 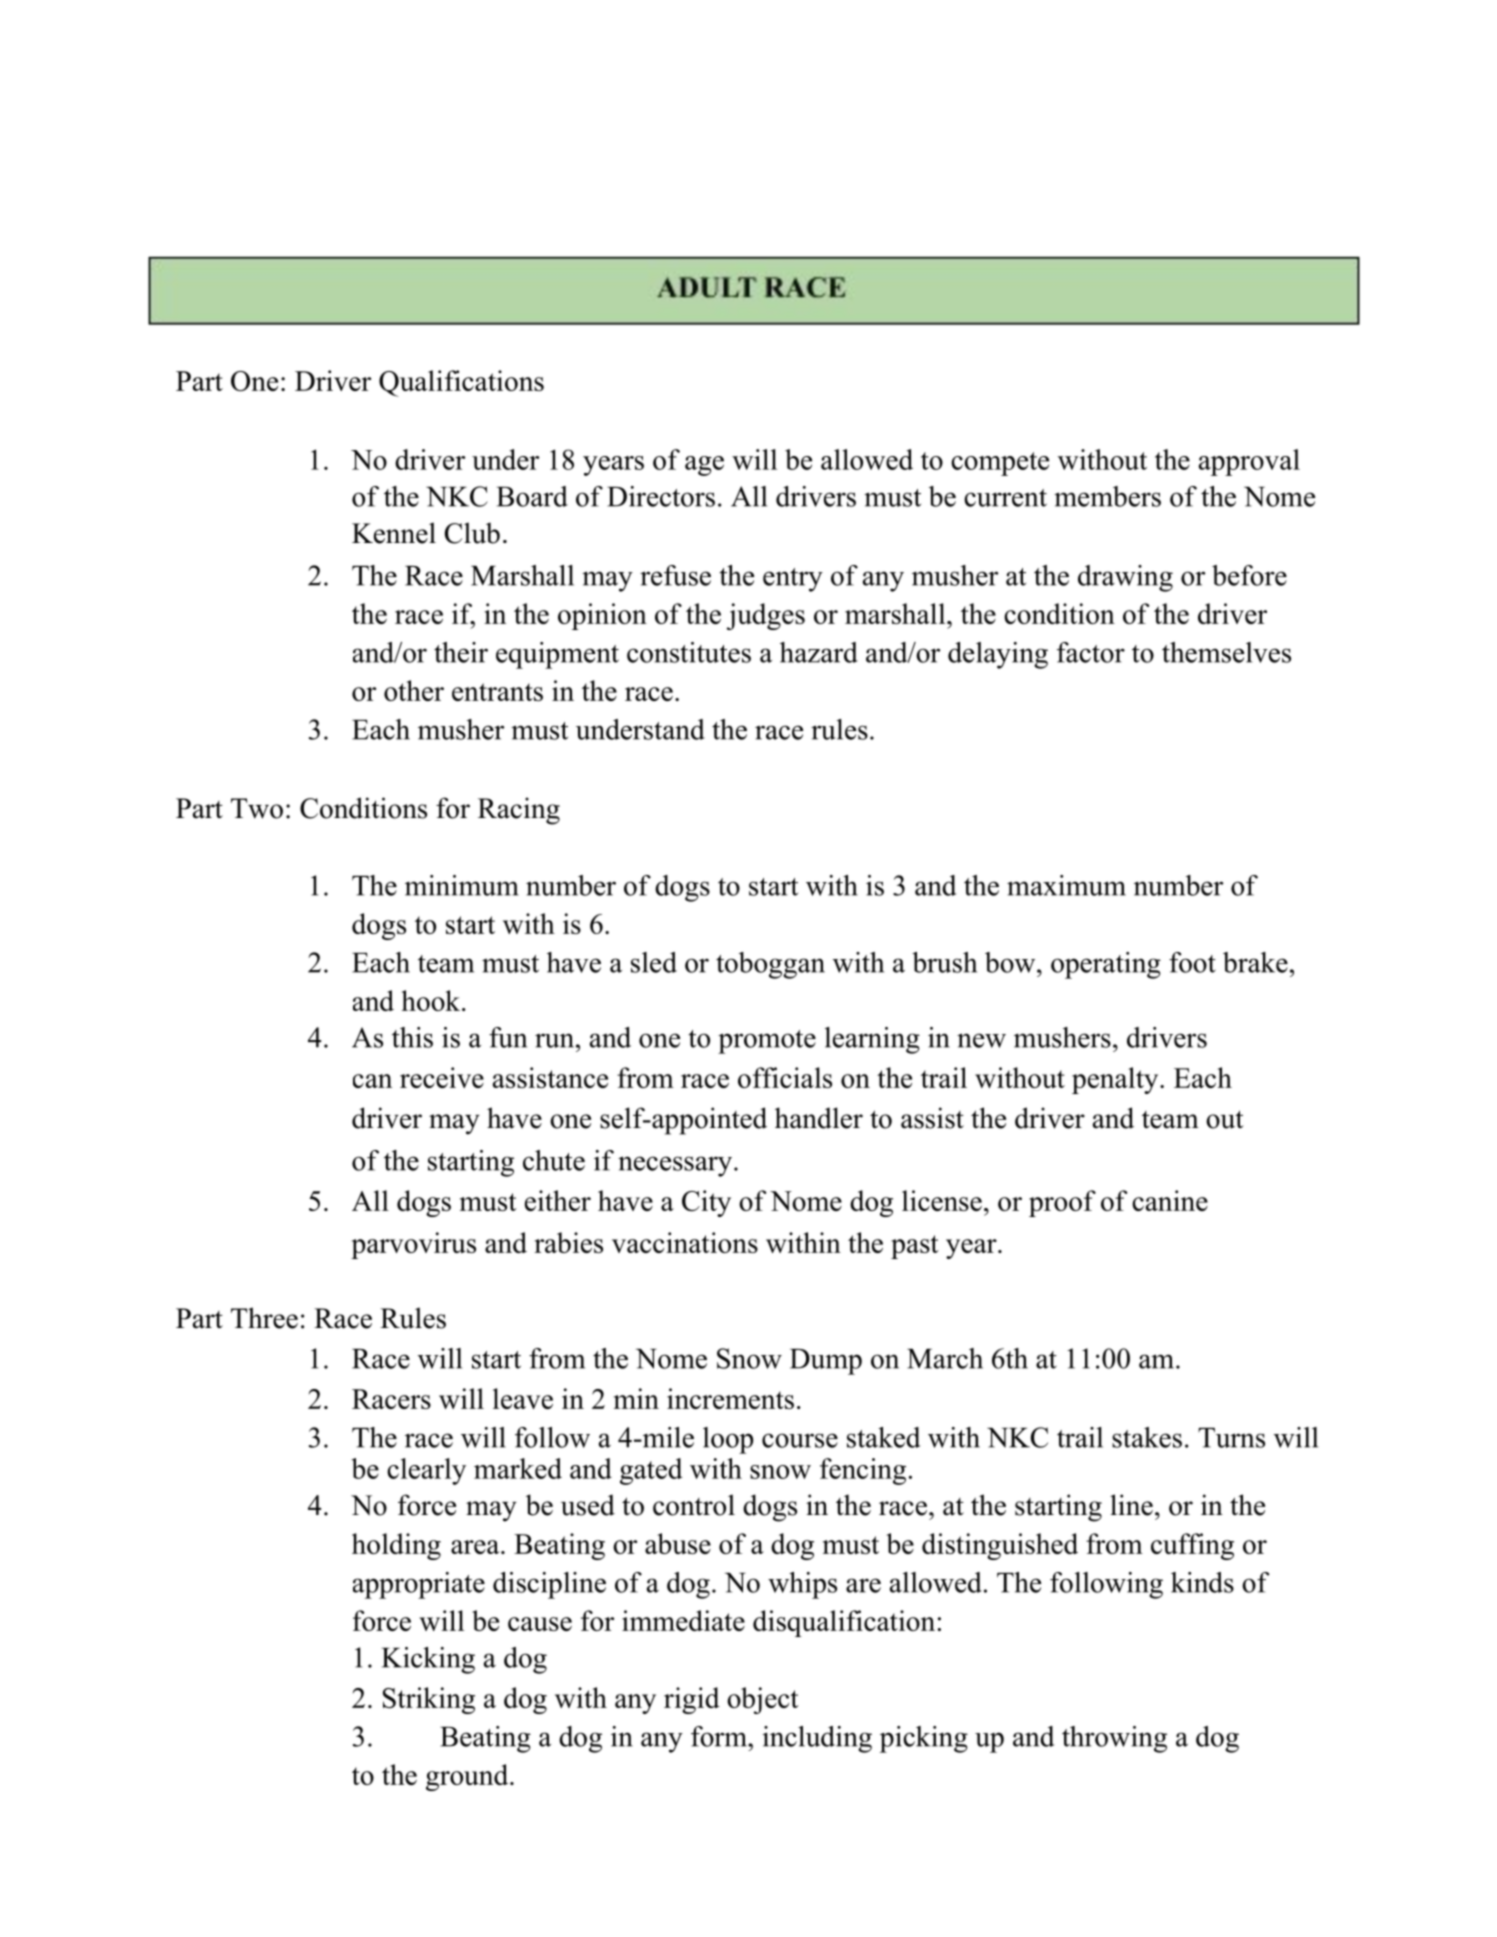 What do you see at coordinates (461, 383) in the screenshot?
I see `Qualifications` at bounding box center [461, 383].
